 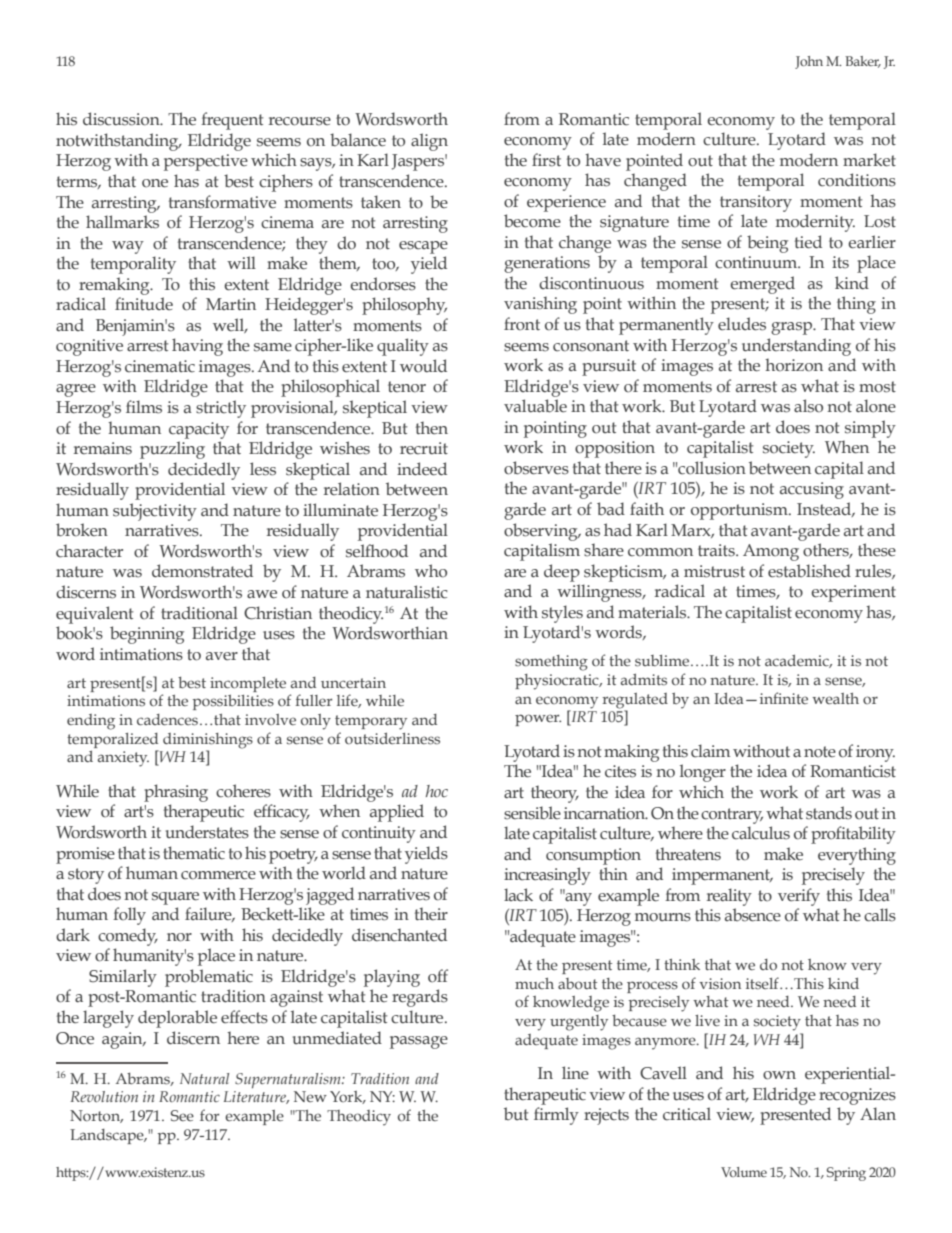 I want to click on align, so click(x=429, y=142).
